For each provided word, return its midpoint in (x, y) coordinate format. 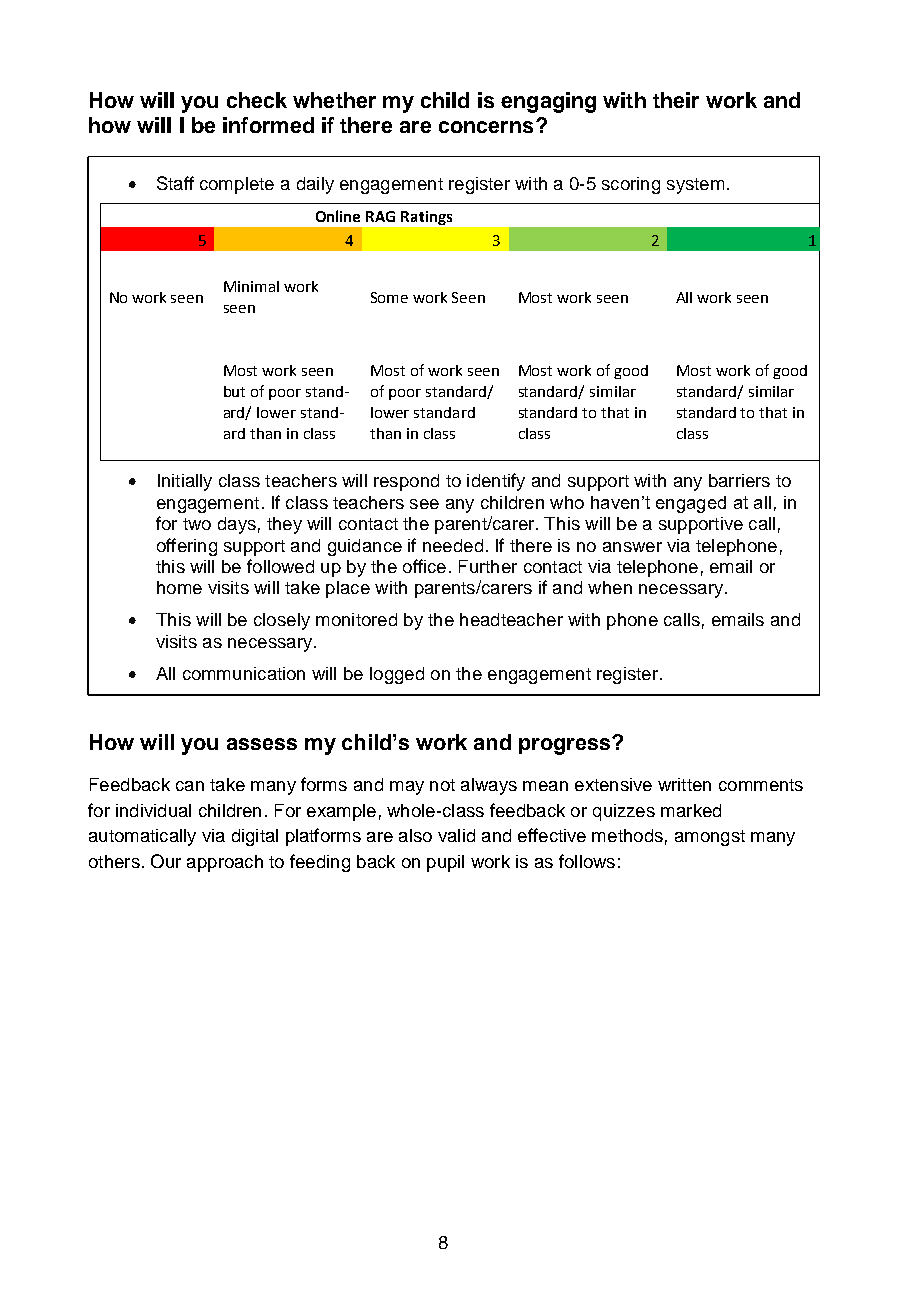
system (695, 186)
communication (244, 673)
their (676, 100)
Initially (185, 482)
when (610, 587)
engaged (691, 504)
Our (166, 861)
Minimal (251, 286)
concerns (486, 127)
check (257, 100)
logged (397, 675)
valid (456, 835)
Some (389, 297)
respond (406, 482)
